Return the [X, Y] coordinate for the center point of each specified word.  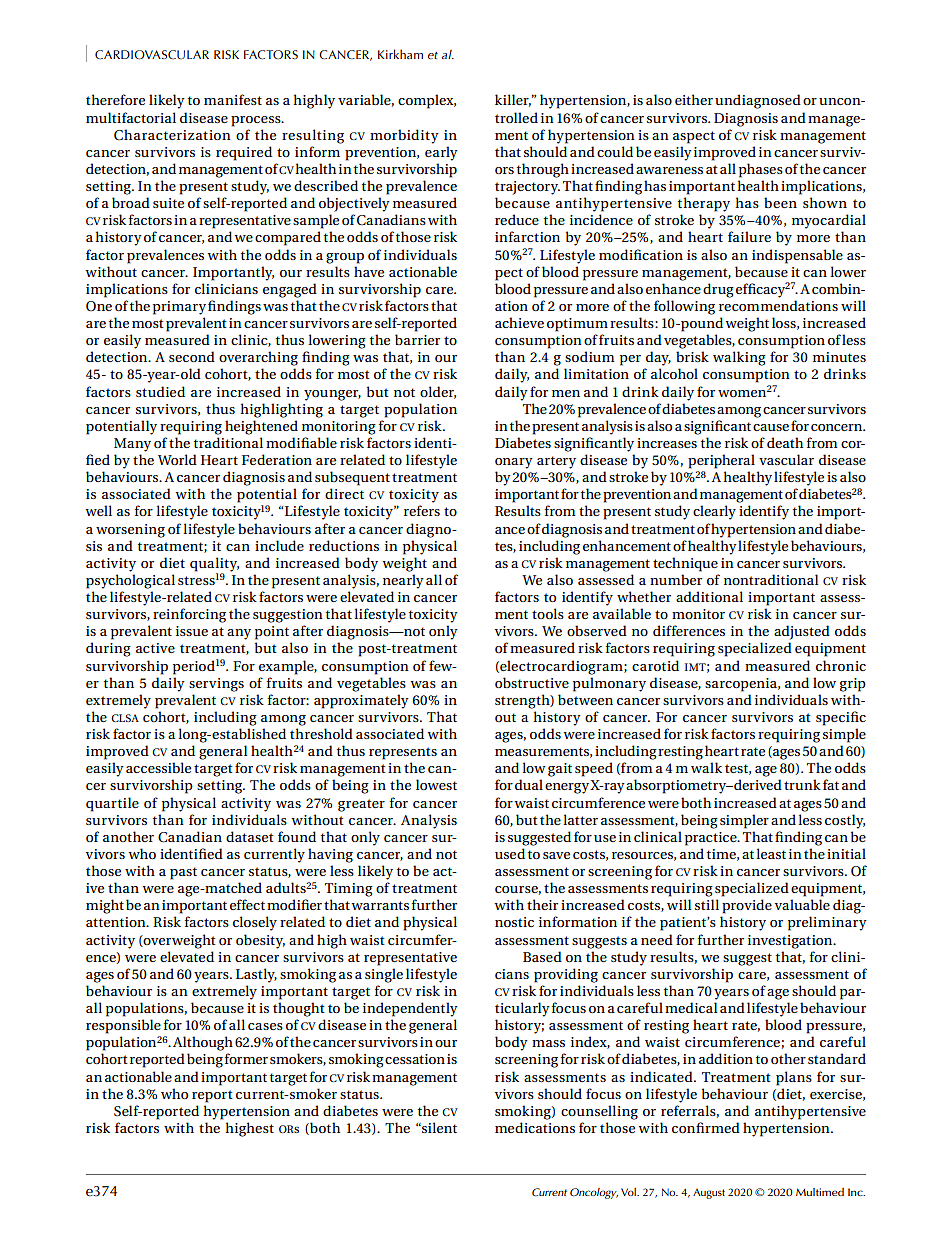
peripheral [721, 461]
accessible [158, 767]
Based [542, 956]
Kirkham [400, 54]
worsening [130, 531]
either [694, 99]
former [246, 1058]
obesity [260, 941]
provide [747, 906]
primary [179, 308]
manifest [233, 99]
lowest [436, 784]
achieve [519, 322]
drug [718, 290]
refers [422, 510]
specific [841, 718]
